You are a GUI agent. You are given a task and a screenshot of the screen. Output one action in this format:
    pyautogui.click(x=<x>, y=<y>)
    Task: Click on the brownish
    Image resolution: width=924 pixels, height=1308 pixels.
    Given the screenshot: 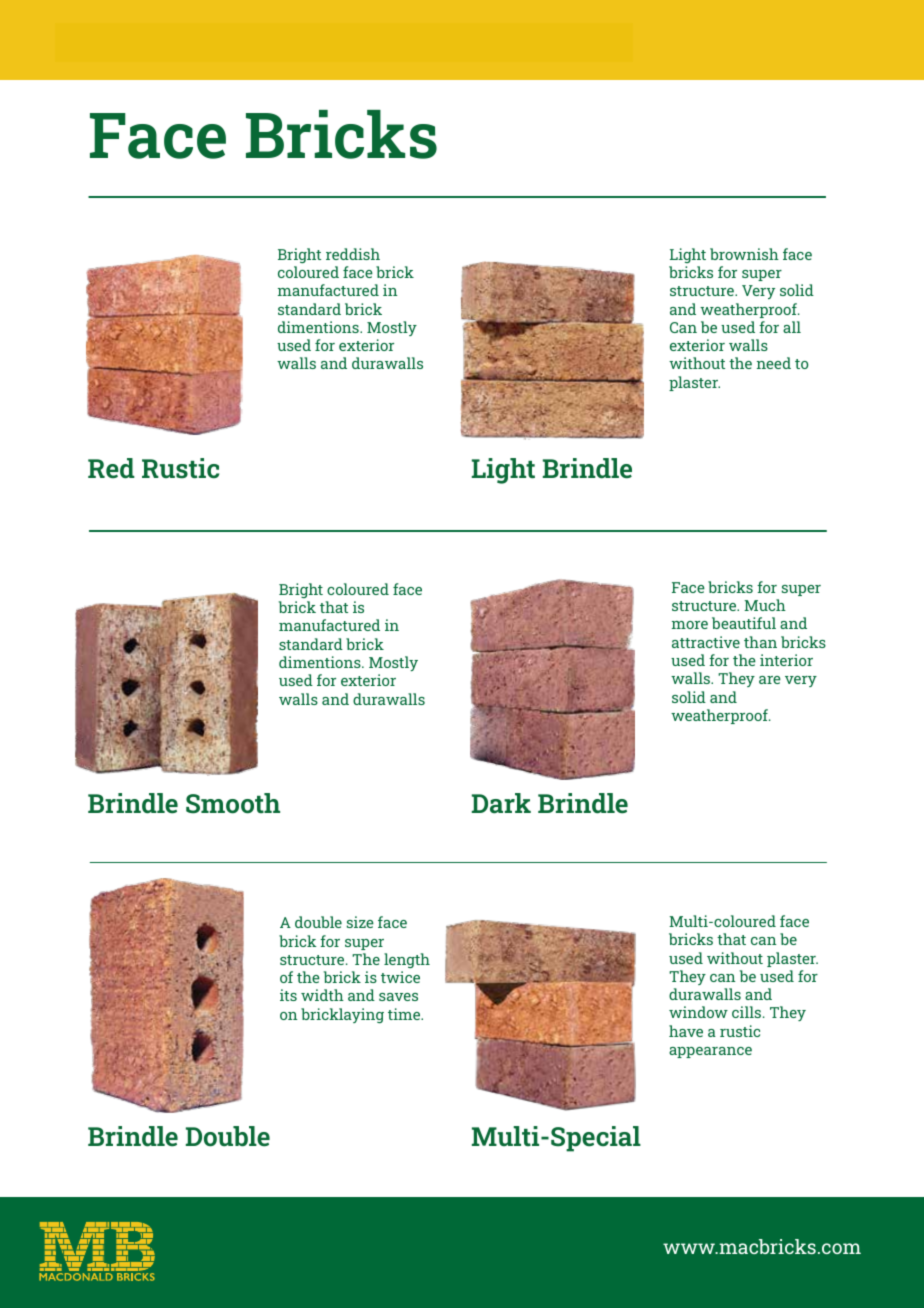 What is the action you would take?
    pyautogui.click(x=744, y=254)
